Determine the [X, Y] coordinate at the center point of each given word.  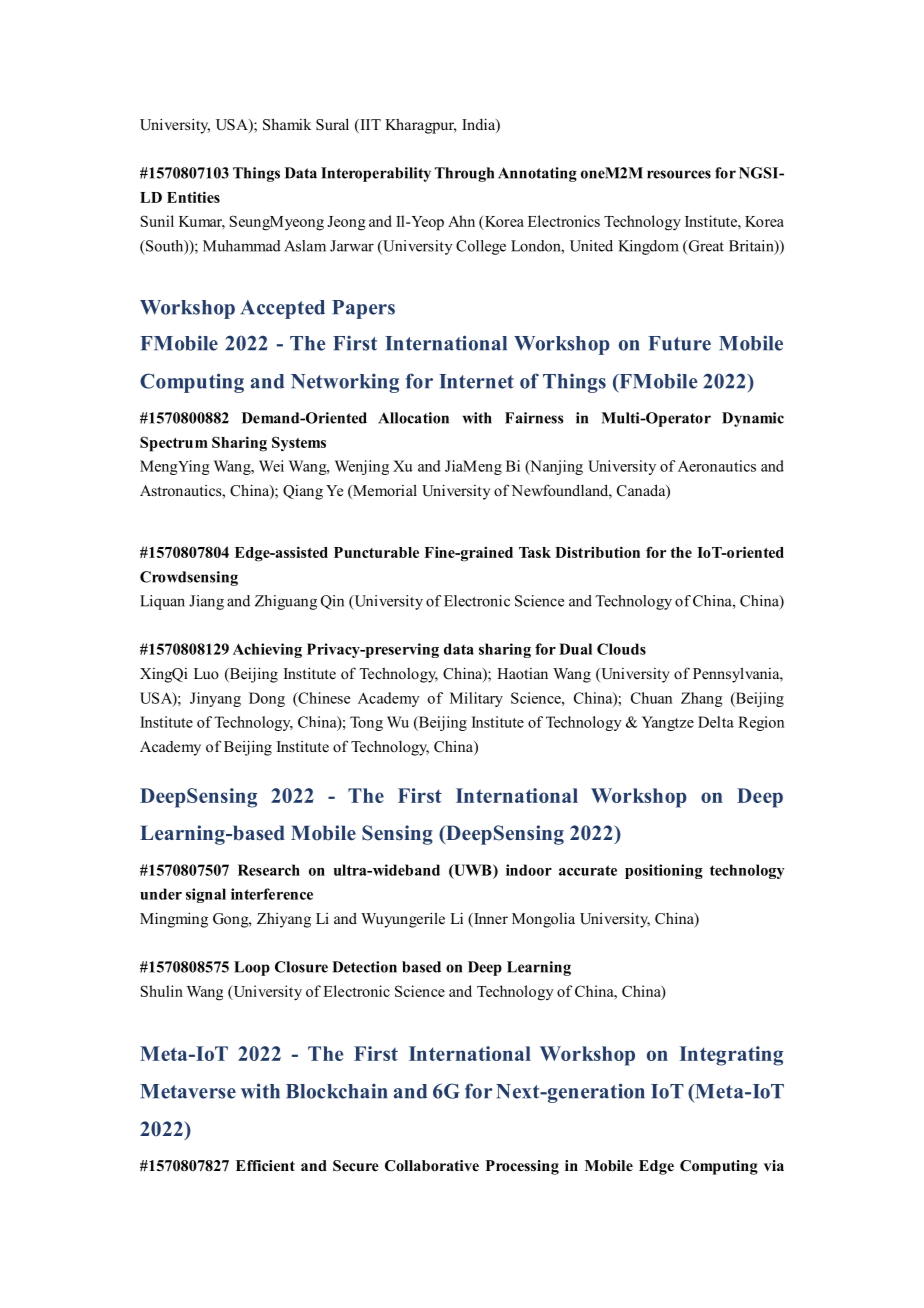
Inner [490, 920]
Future [679, 343]
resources [679, 174]
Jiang [206, 602]
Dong [267, 699]
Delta [716, 722]
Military [476, 699]
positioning [664, 871]
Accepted [283, 309]
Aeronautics [717, 466]
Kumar [202, 222]
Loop [252, 968]
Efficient [265, 1165]
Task [535, 552]
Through [464, 174]
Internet [476, 381]
